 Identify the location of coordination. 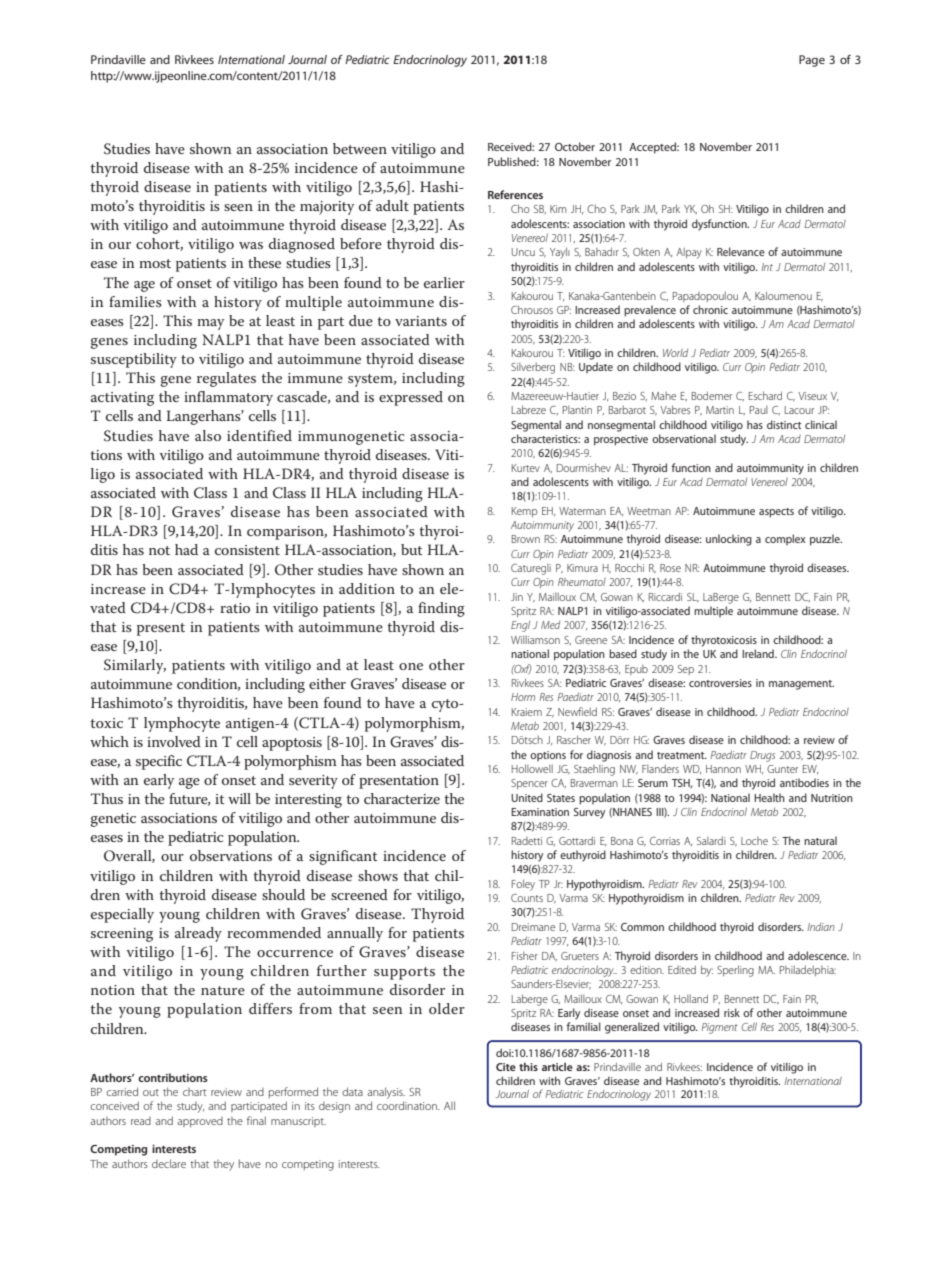
(408, 1105).
